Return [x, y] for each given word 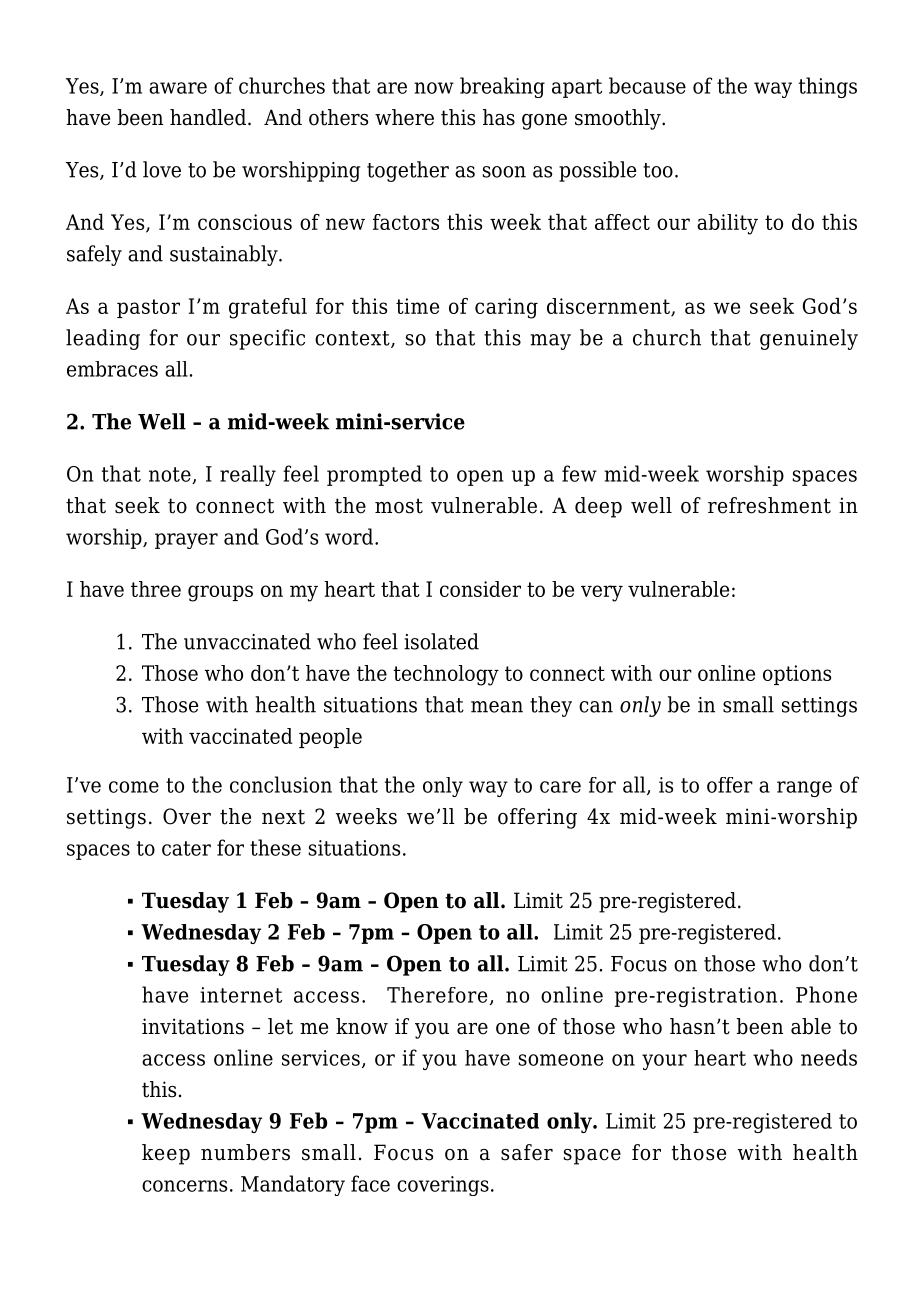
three [156, 589]
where [404, 117]
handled [208, 117]
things [828, 87]
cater [186, 848]
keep [166, 1154]
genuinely [809, 339]
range [804, 789]
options [797, 675]
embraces [112, 369]
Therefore [437, 995]
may [550, 342]
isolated [441, 641]
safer [527, 1152]
